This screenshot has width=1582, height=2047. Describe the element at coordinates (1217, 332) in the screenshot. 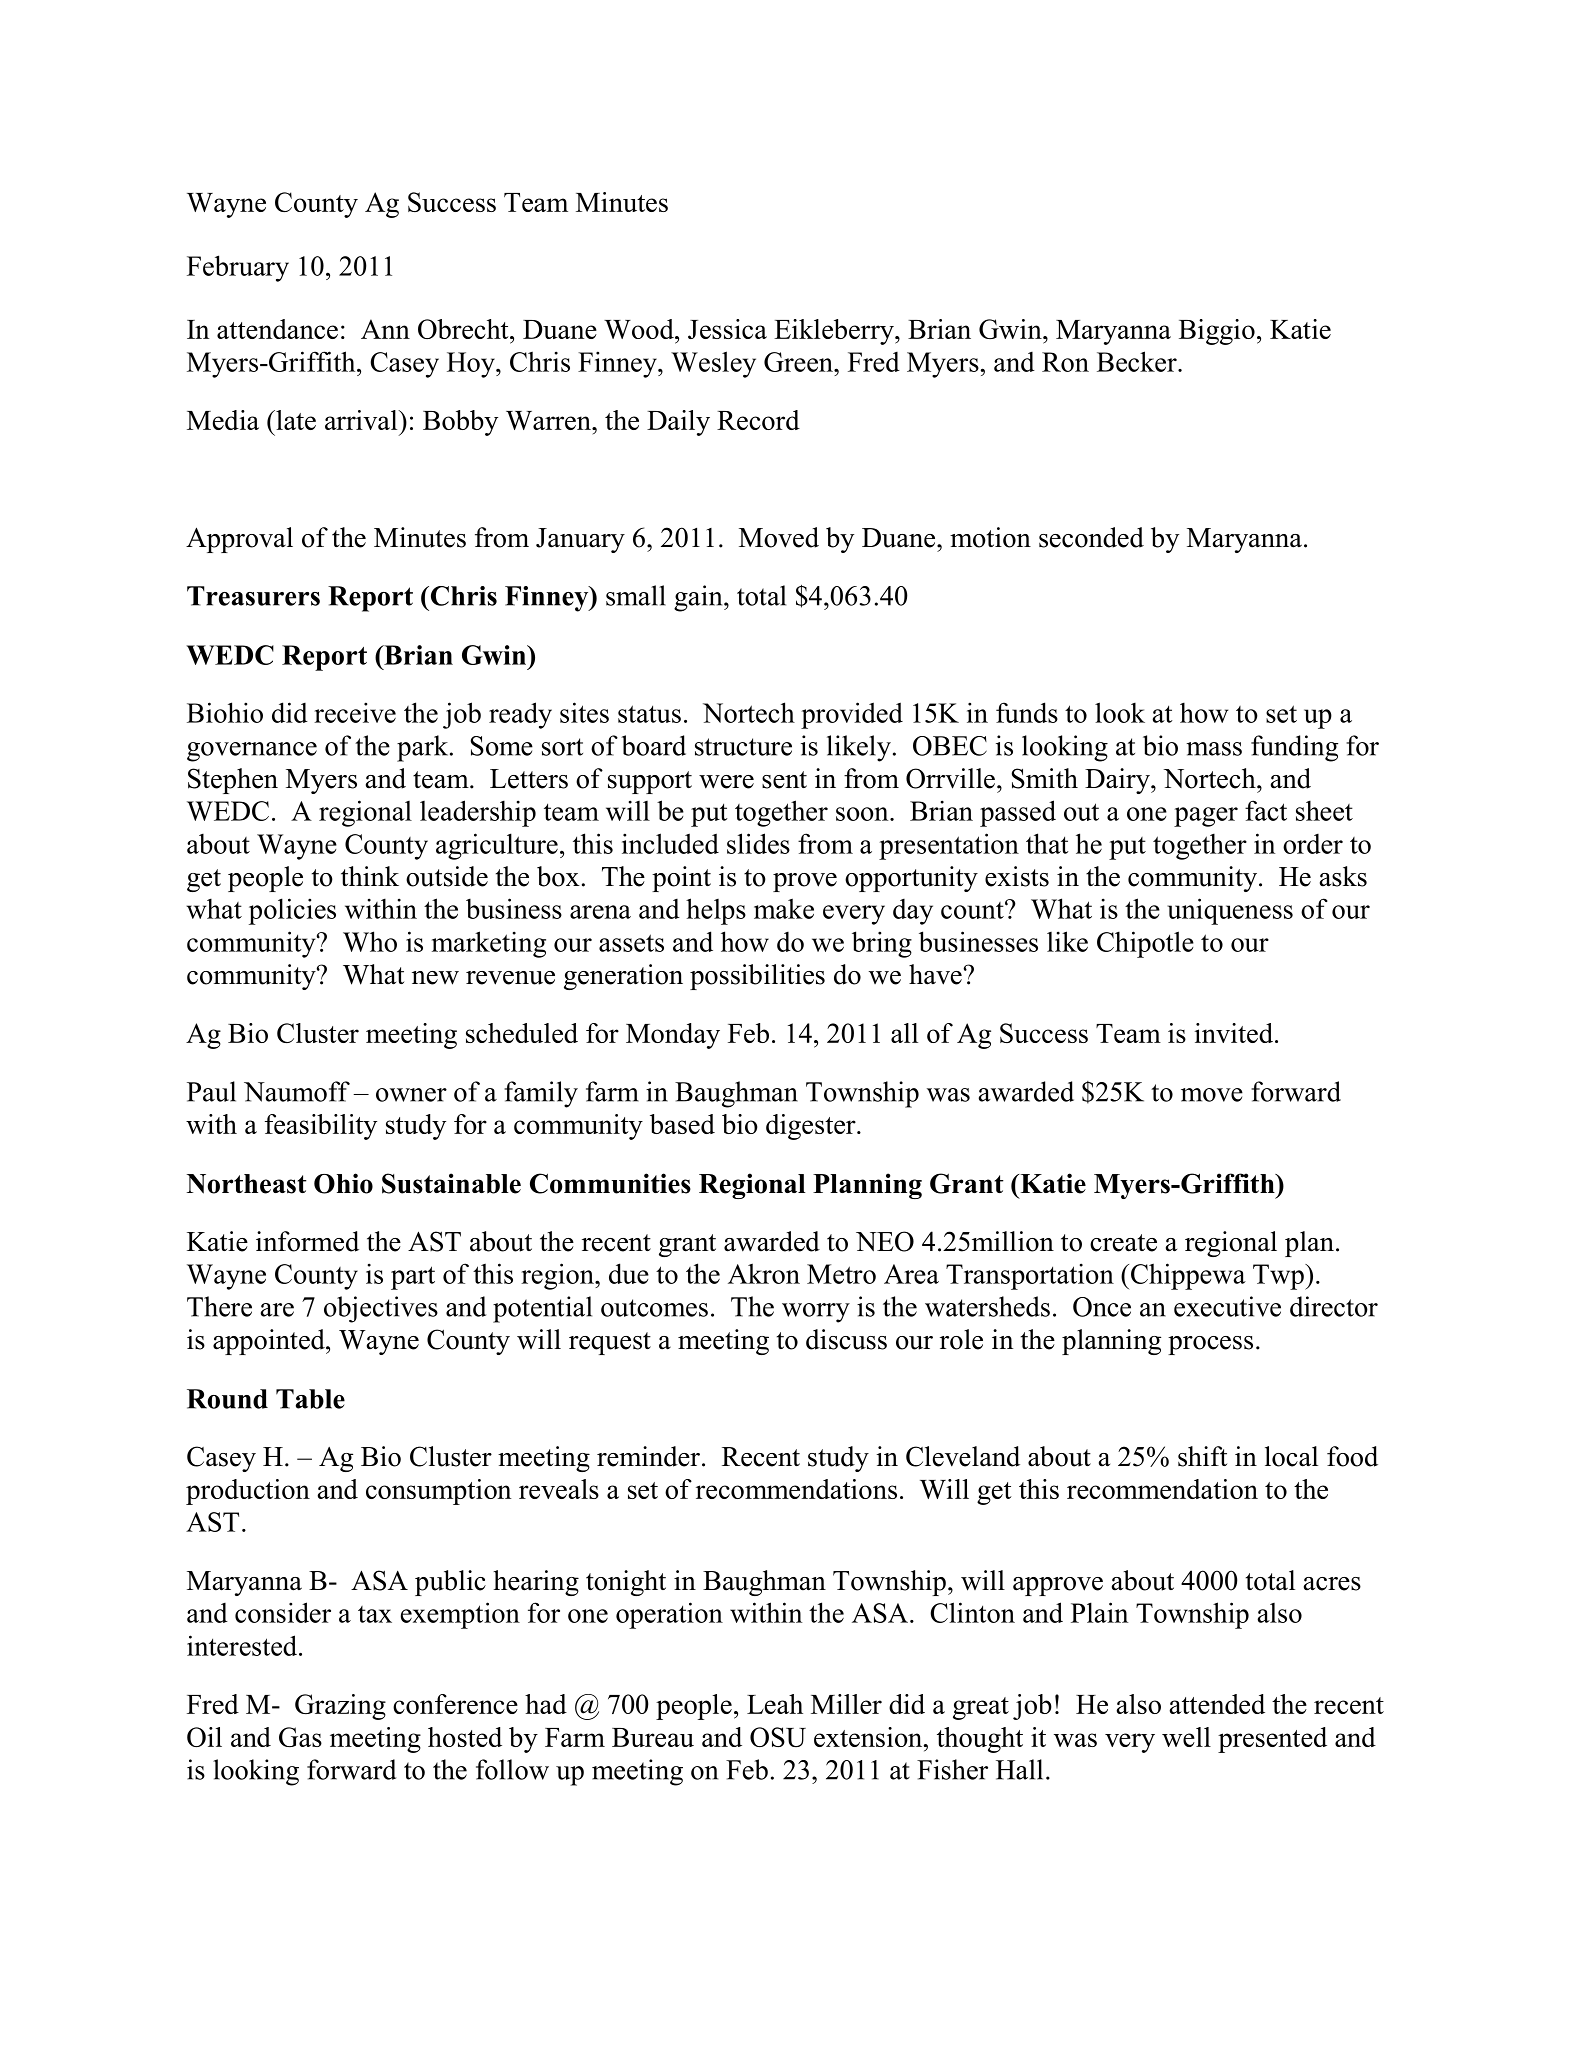

I see `Biggio` at that location.
